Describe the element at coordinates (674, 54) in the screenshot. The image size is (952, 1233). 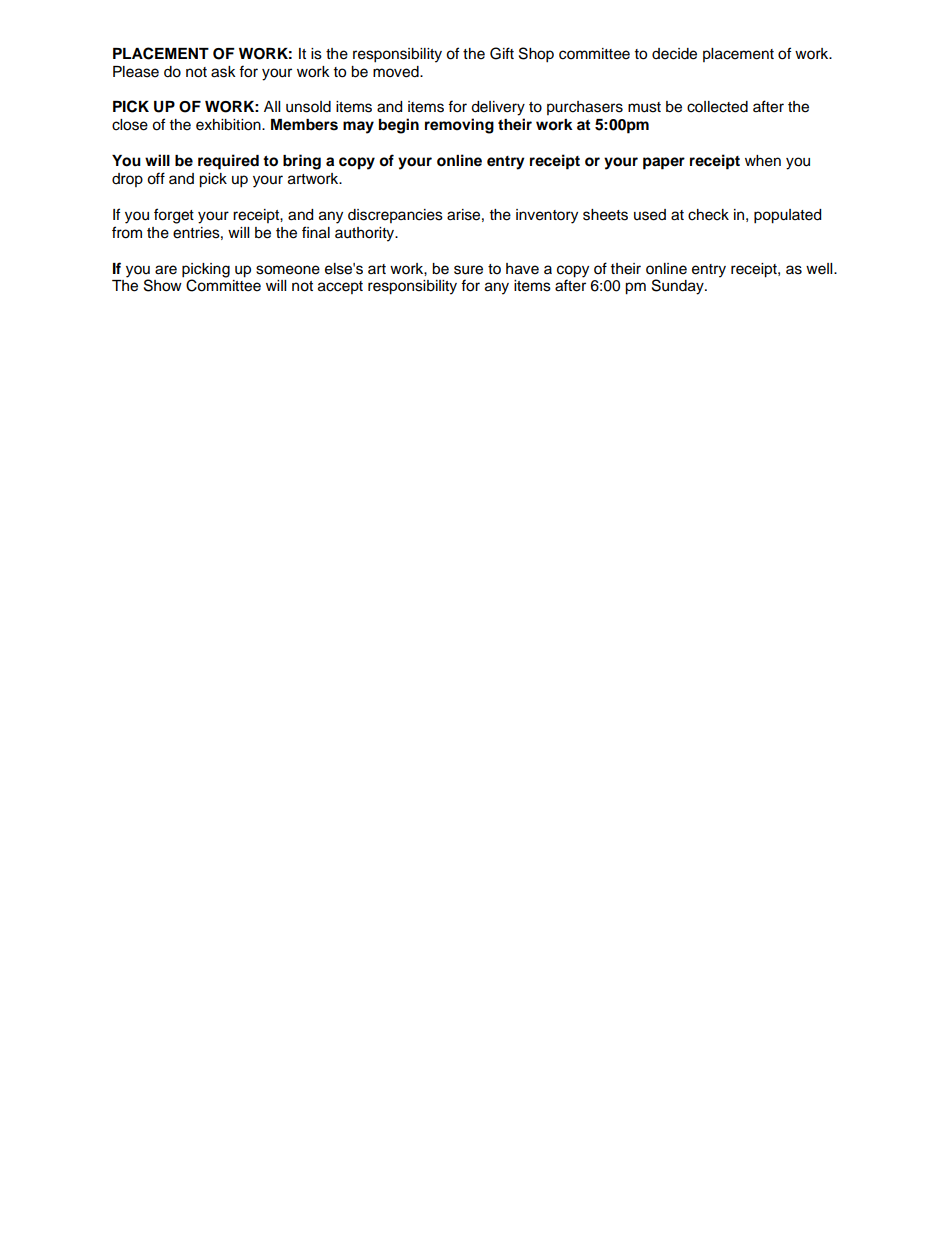
I see `decide` at that location.
